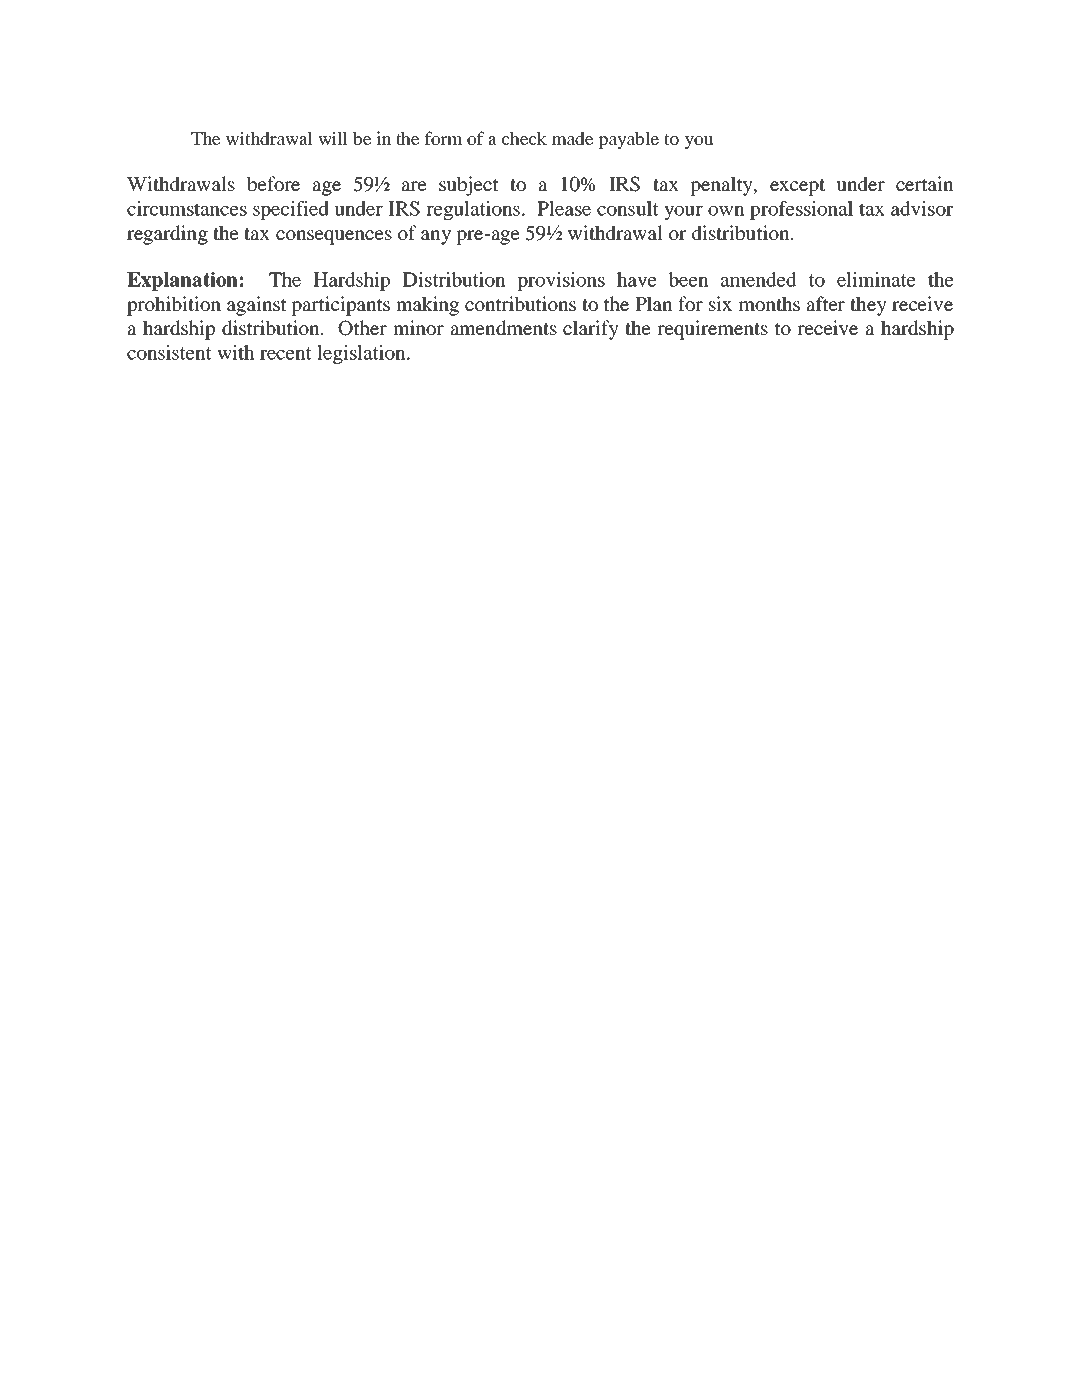 The height and width of the image is (1399, 1081). I want to click on against, so click(257, 306).
